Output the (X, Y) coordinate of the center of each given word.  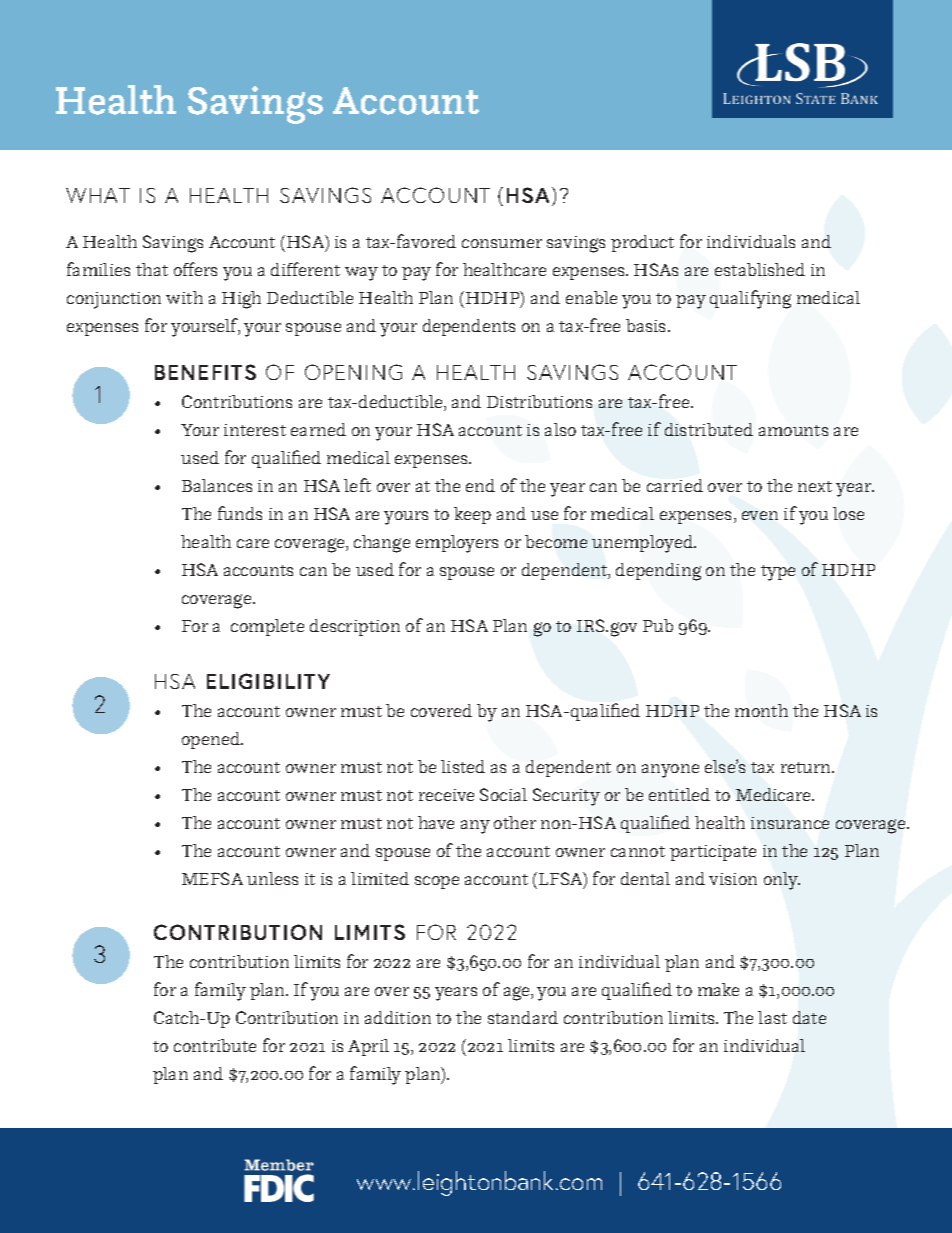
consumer (502, 243)
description (355, 627)
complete (267, 627)
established (760, 269)
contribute (215, 1045)
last (772, 1017)
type (778, 573)
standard (523, 1017)
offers (195, 269)
